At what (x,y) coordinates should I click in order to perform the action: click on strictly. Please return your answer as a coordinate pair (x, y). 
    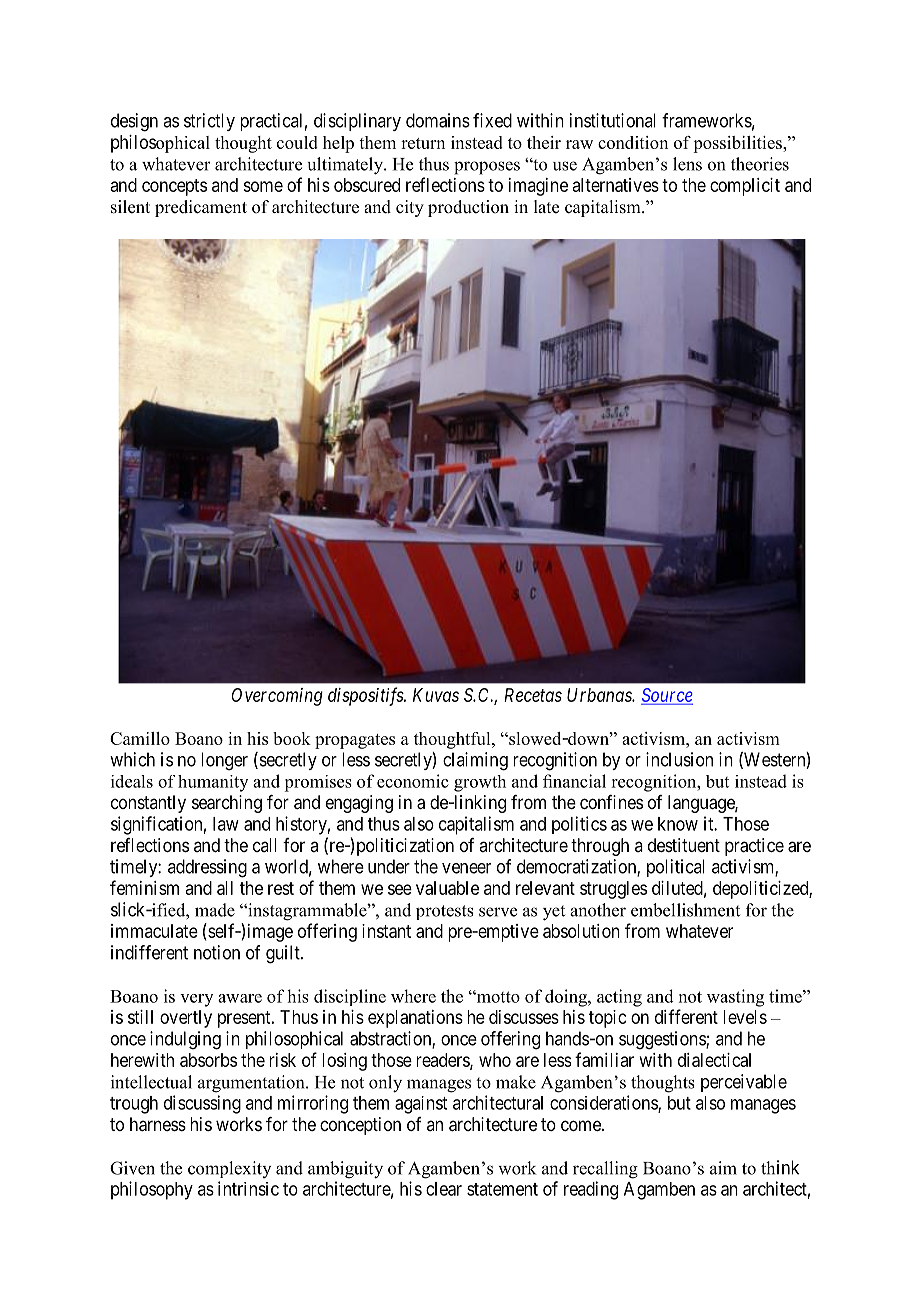
    Looking at the image, I should click on (209, 122).
